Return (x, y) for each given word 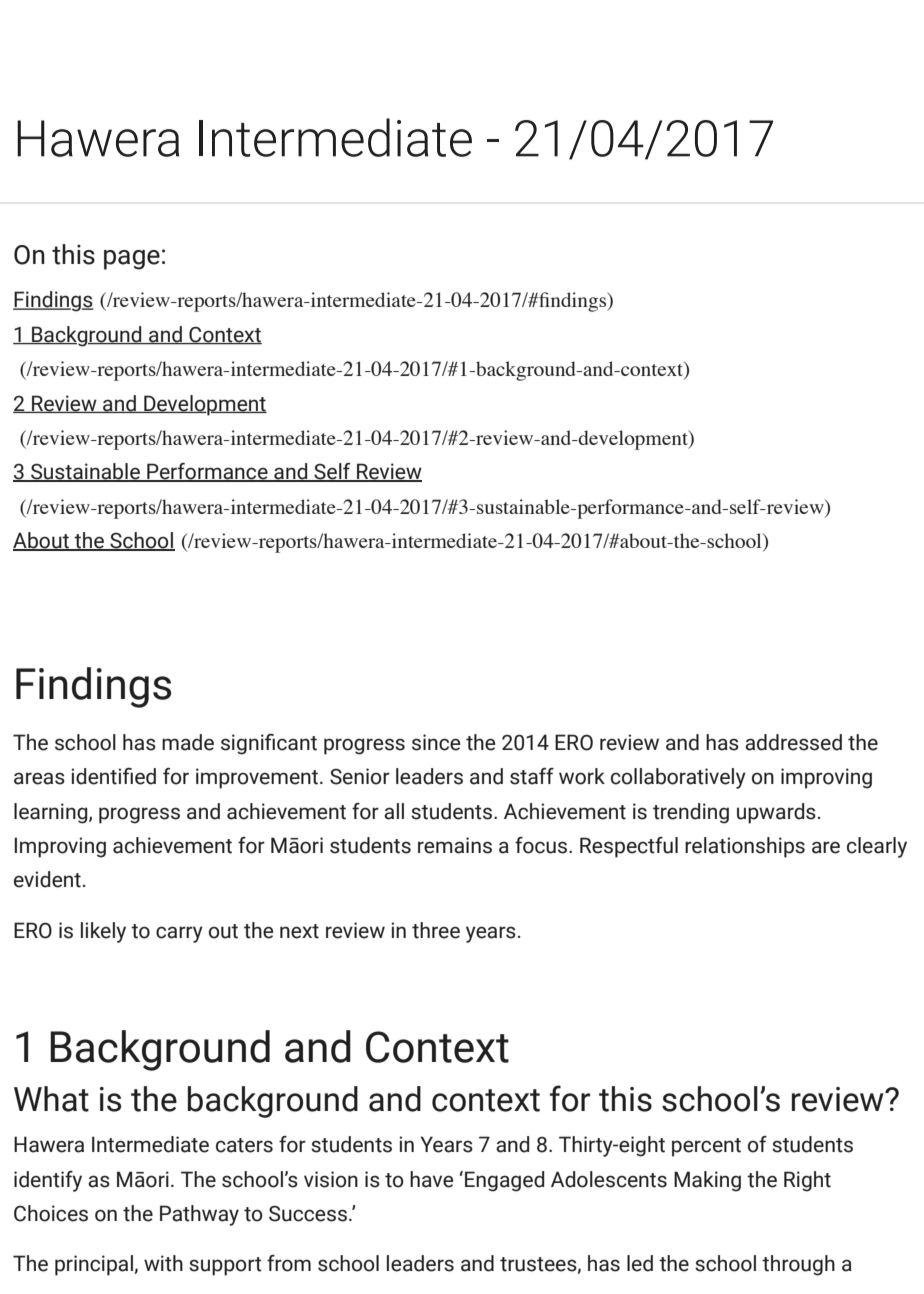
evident (47, 879)
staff (532, 776)
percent (706, 1147)
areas (39, 778)
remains (455, 845)
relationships (745, 847)
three (436, 930)
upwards (776, 813)
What (51, 1099)
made (188, 742)
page (132, 260)
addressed (793, 742)
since (436, 742)
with (163, 1263)
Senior (360, 776)
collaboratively (678, 778)
